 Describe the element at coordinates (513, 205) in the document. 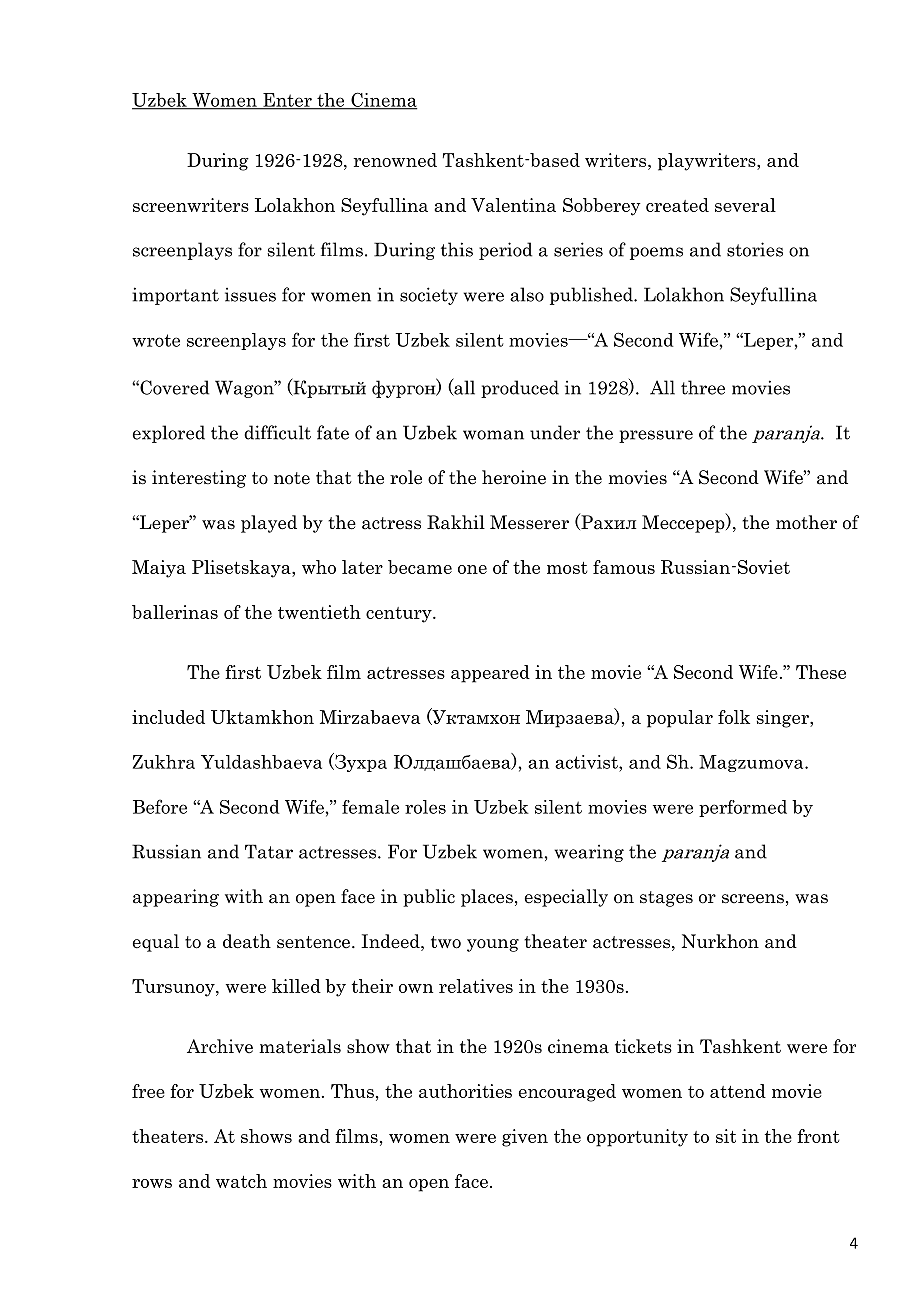

I see `Valentina` at that location.
